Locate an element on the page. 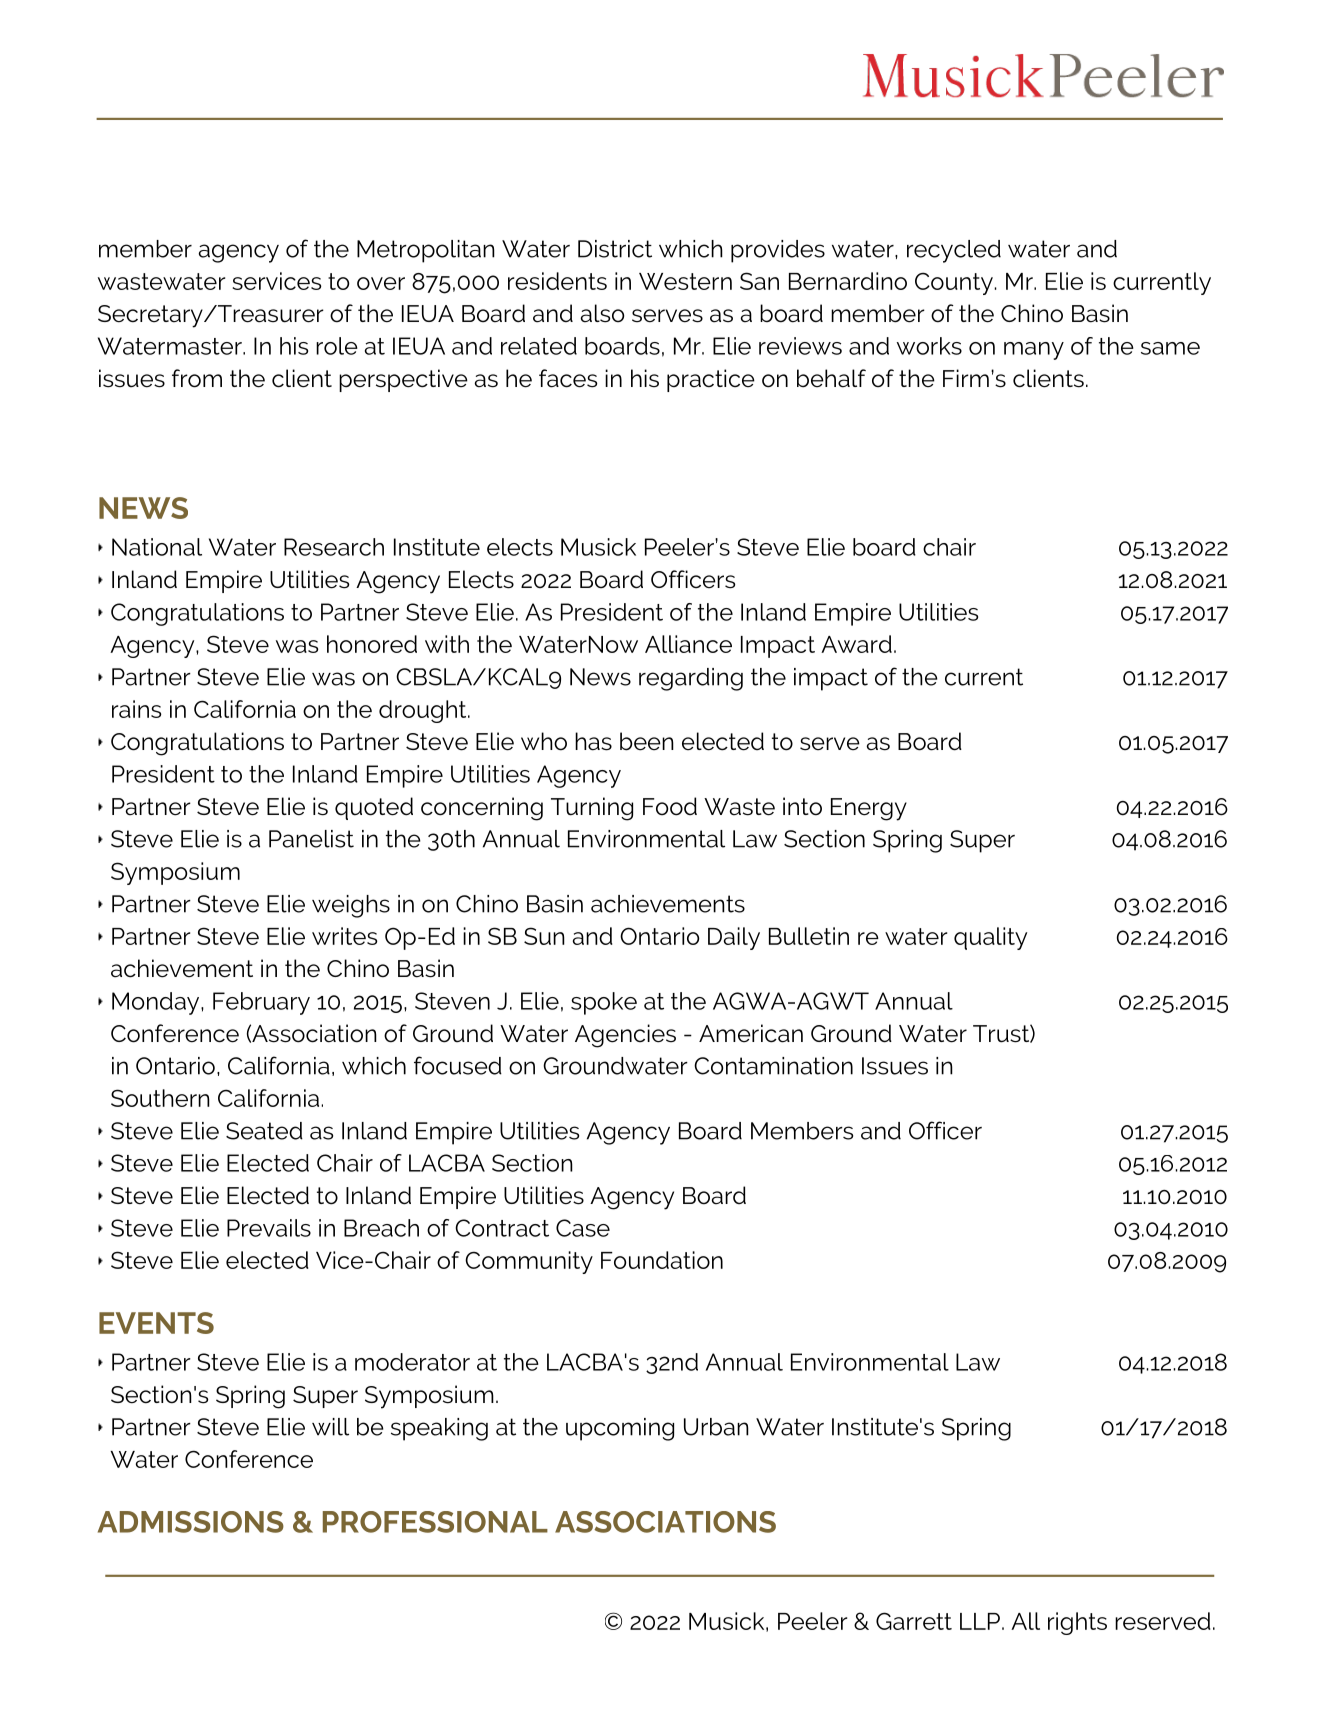 The height and width of the page is (1712, 1323). role is located at coordinates (337, 346).
